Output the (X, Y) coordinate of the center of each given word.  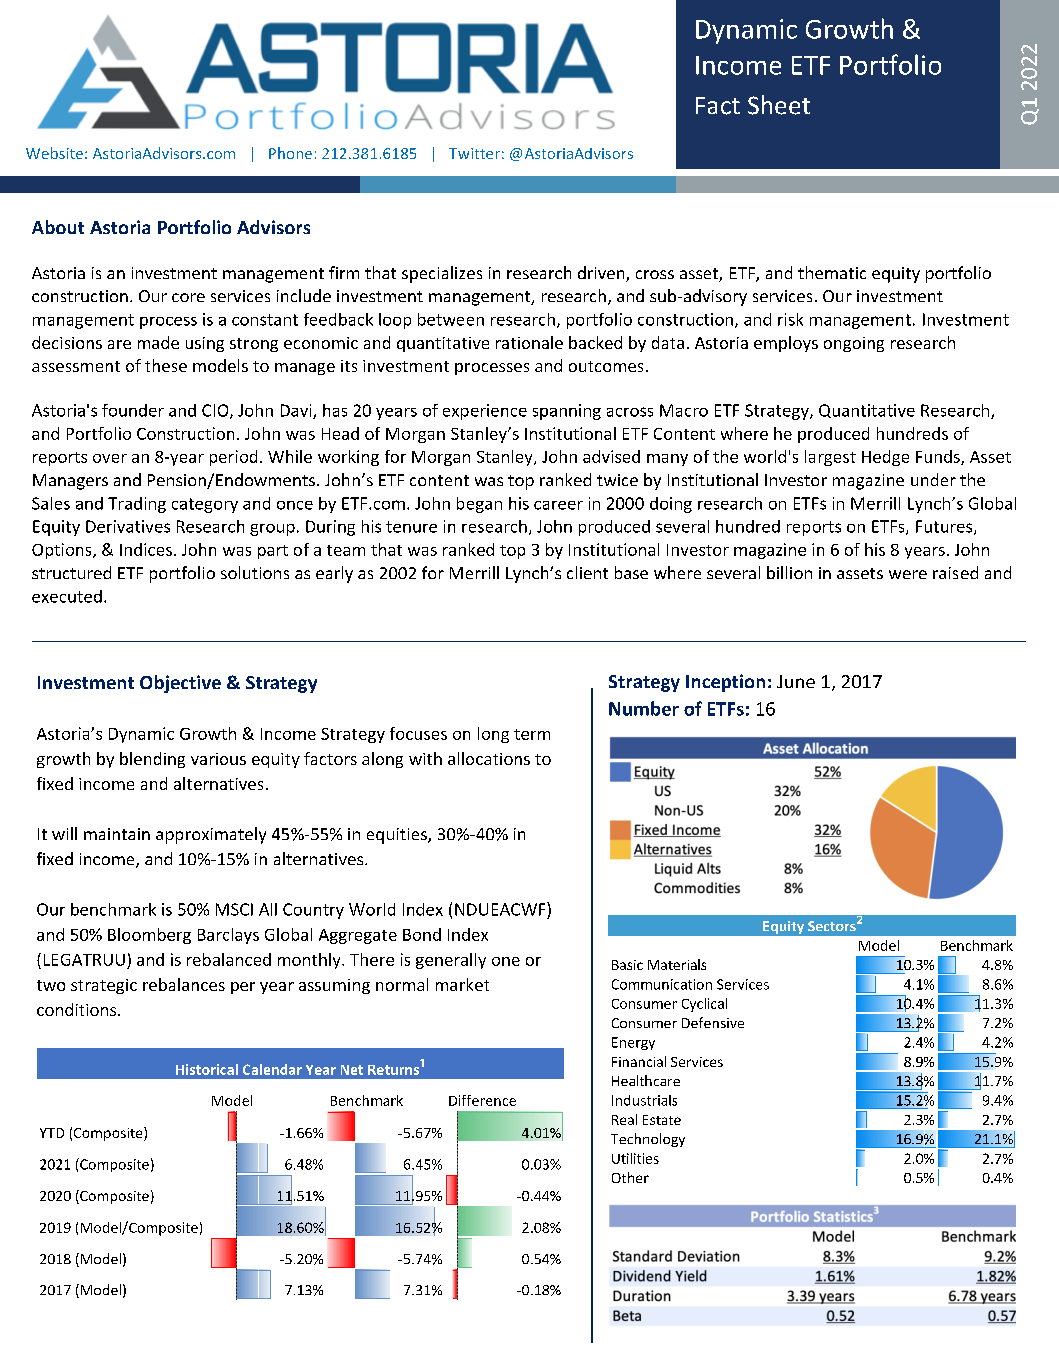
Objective (180, 684)
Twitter (474, 153)
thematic (832, 272)
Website (54, 153)
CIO (216, 411)
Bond (422, 934)
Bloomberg (149, 936)
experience (485, 412)
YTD (52, 1133)
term (532, 734)
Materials (677, 964)
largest (830, 458)
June (796, 681)
